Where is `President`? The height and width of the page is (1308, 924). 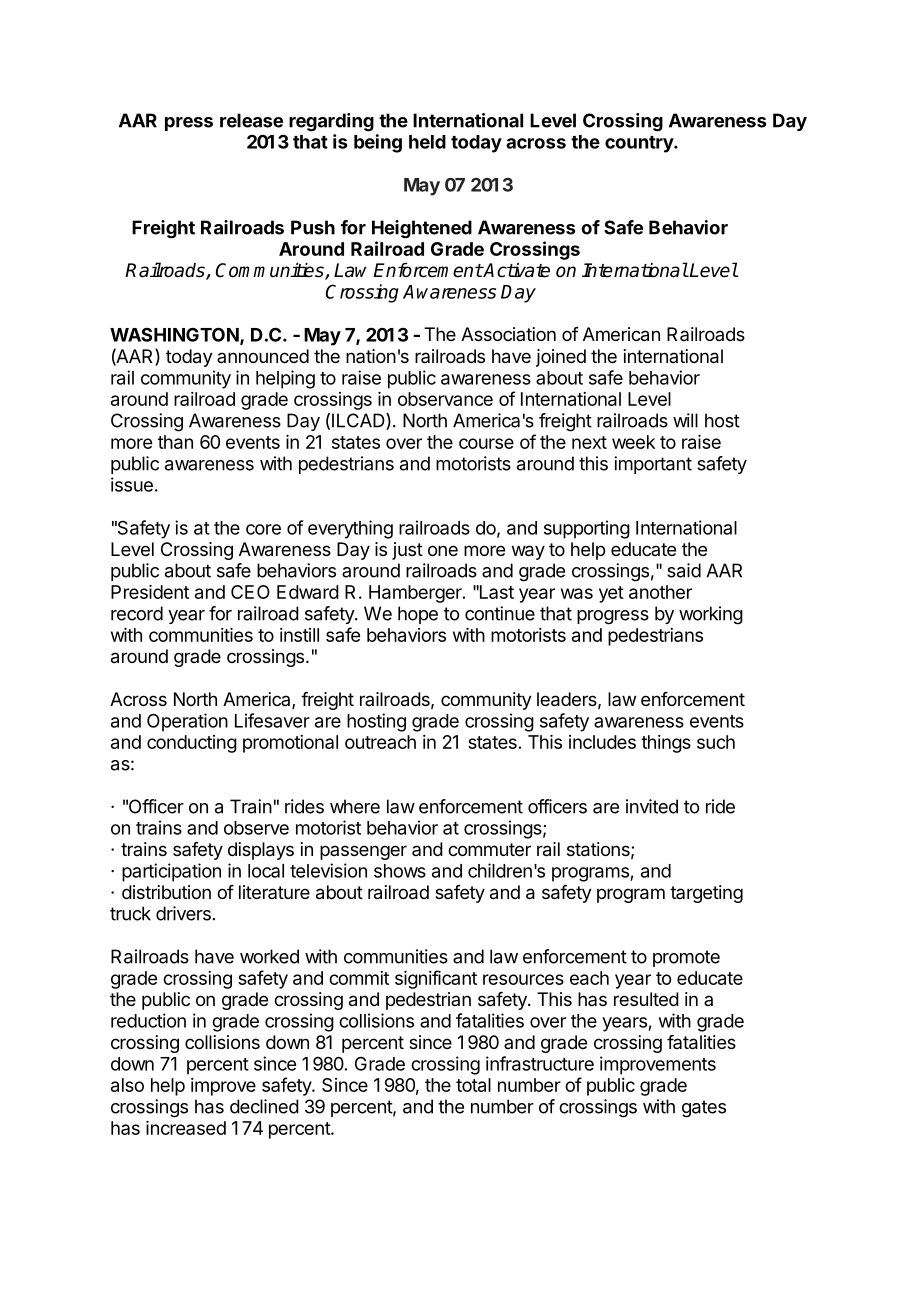
President is located at coordinates (150, 592).
